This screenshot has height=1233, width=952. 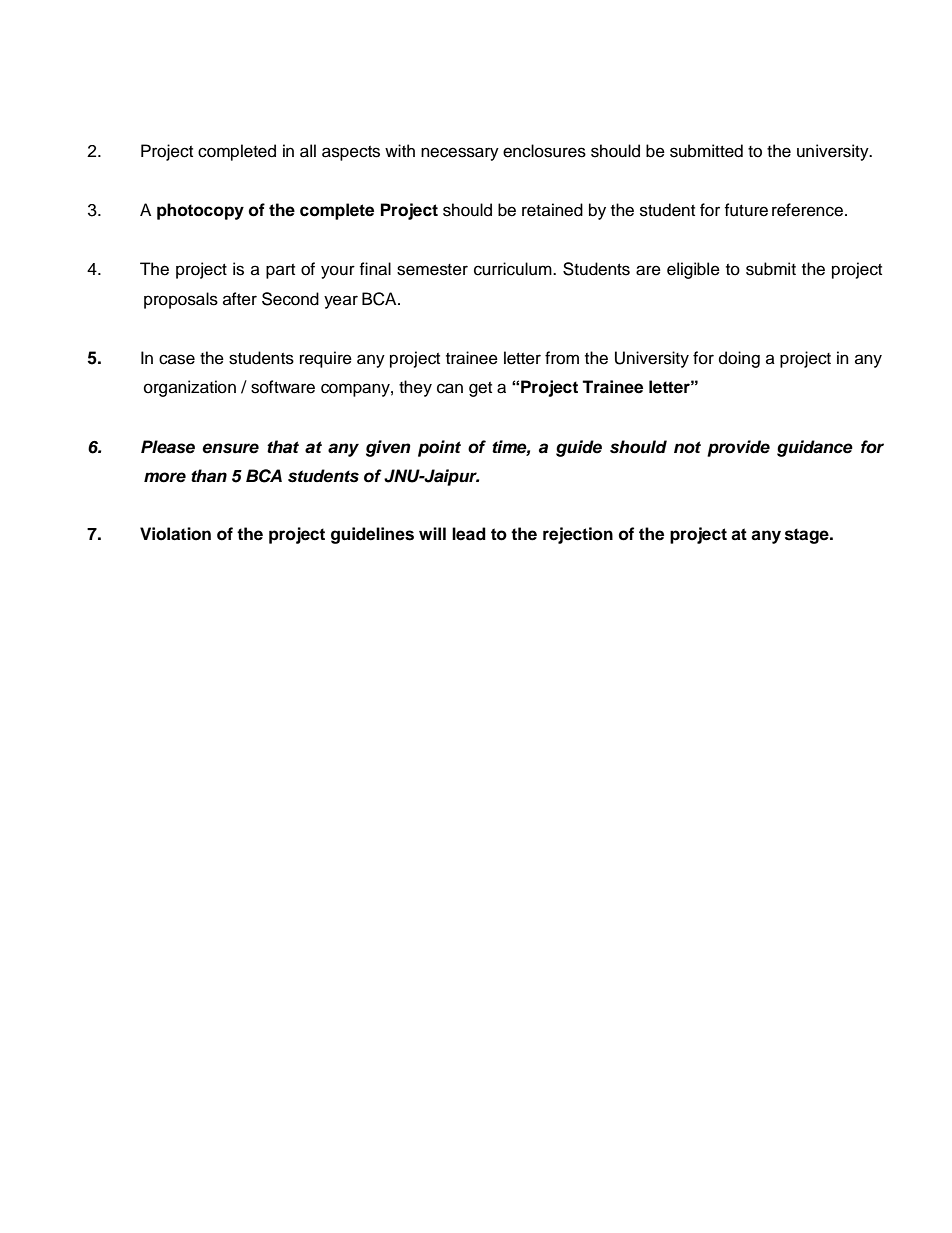 What do you see at coordinates (746, 210) in the screenshot?
I see `future` at bounding box center [746, 210].
